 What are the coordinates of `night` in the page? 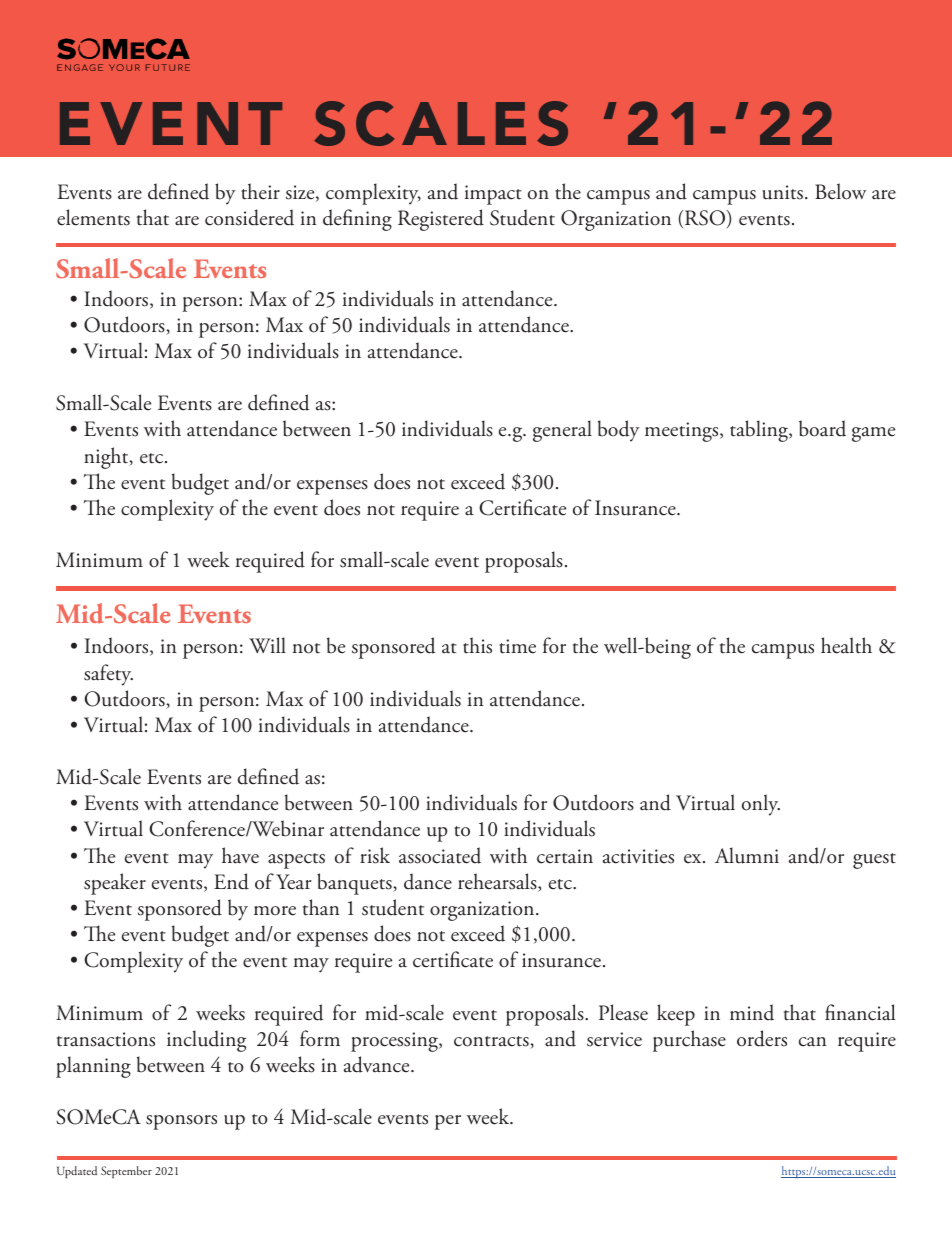 It's located at (107, 458).
